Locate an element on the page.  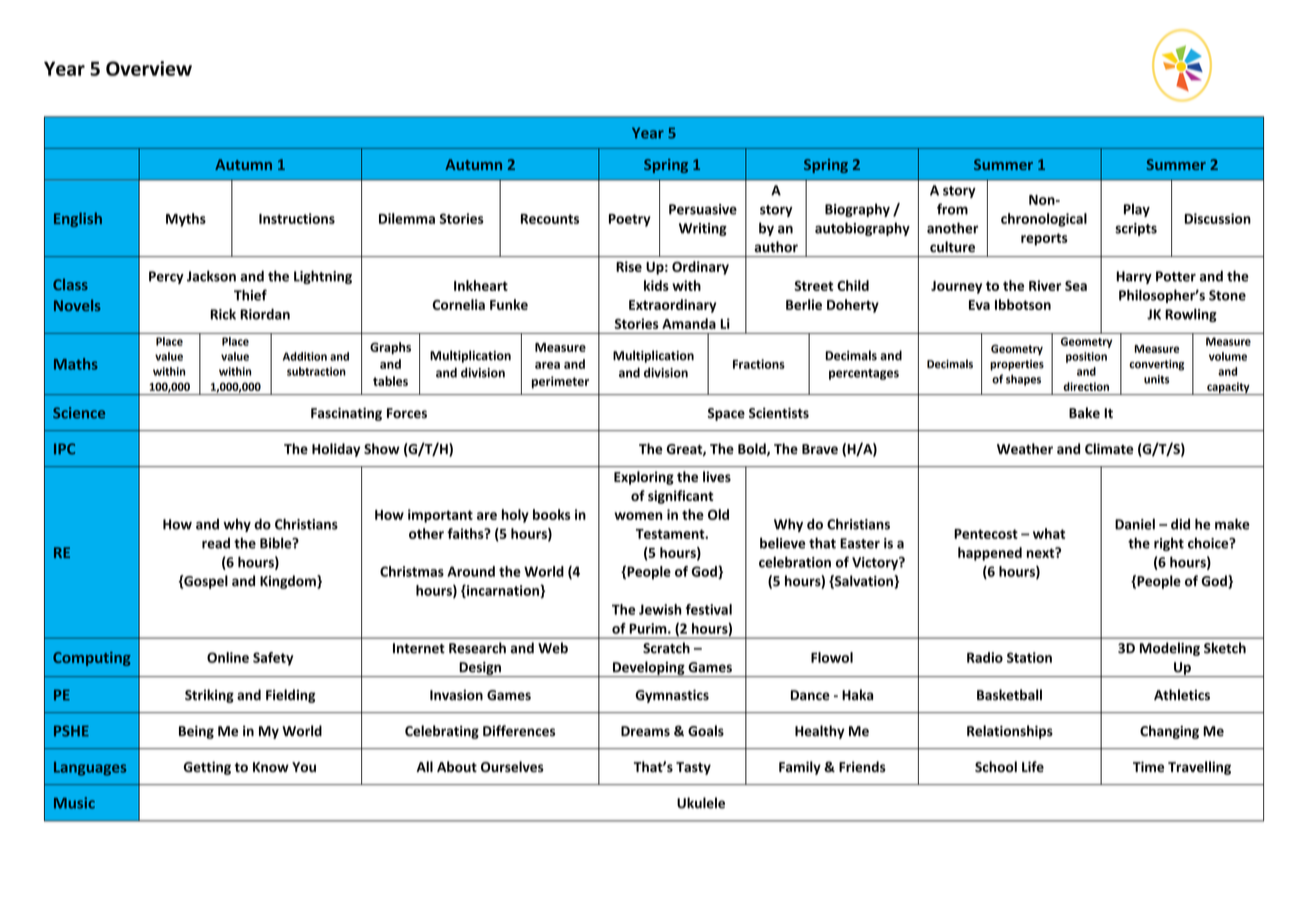
Persuasive is located at coordinates (703, 209).
